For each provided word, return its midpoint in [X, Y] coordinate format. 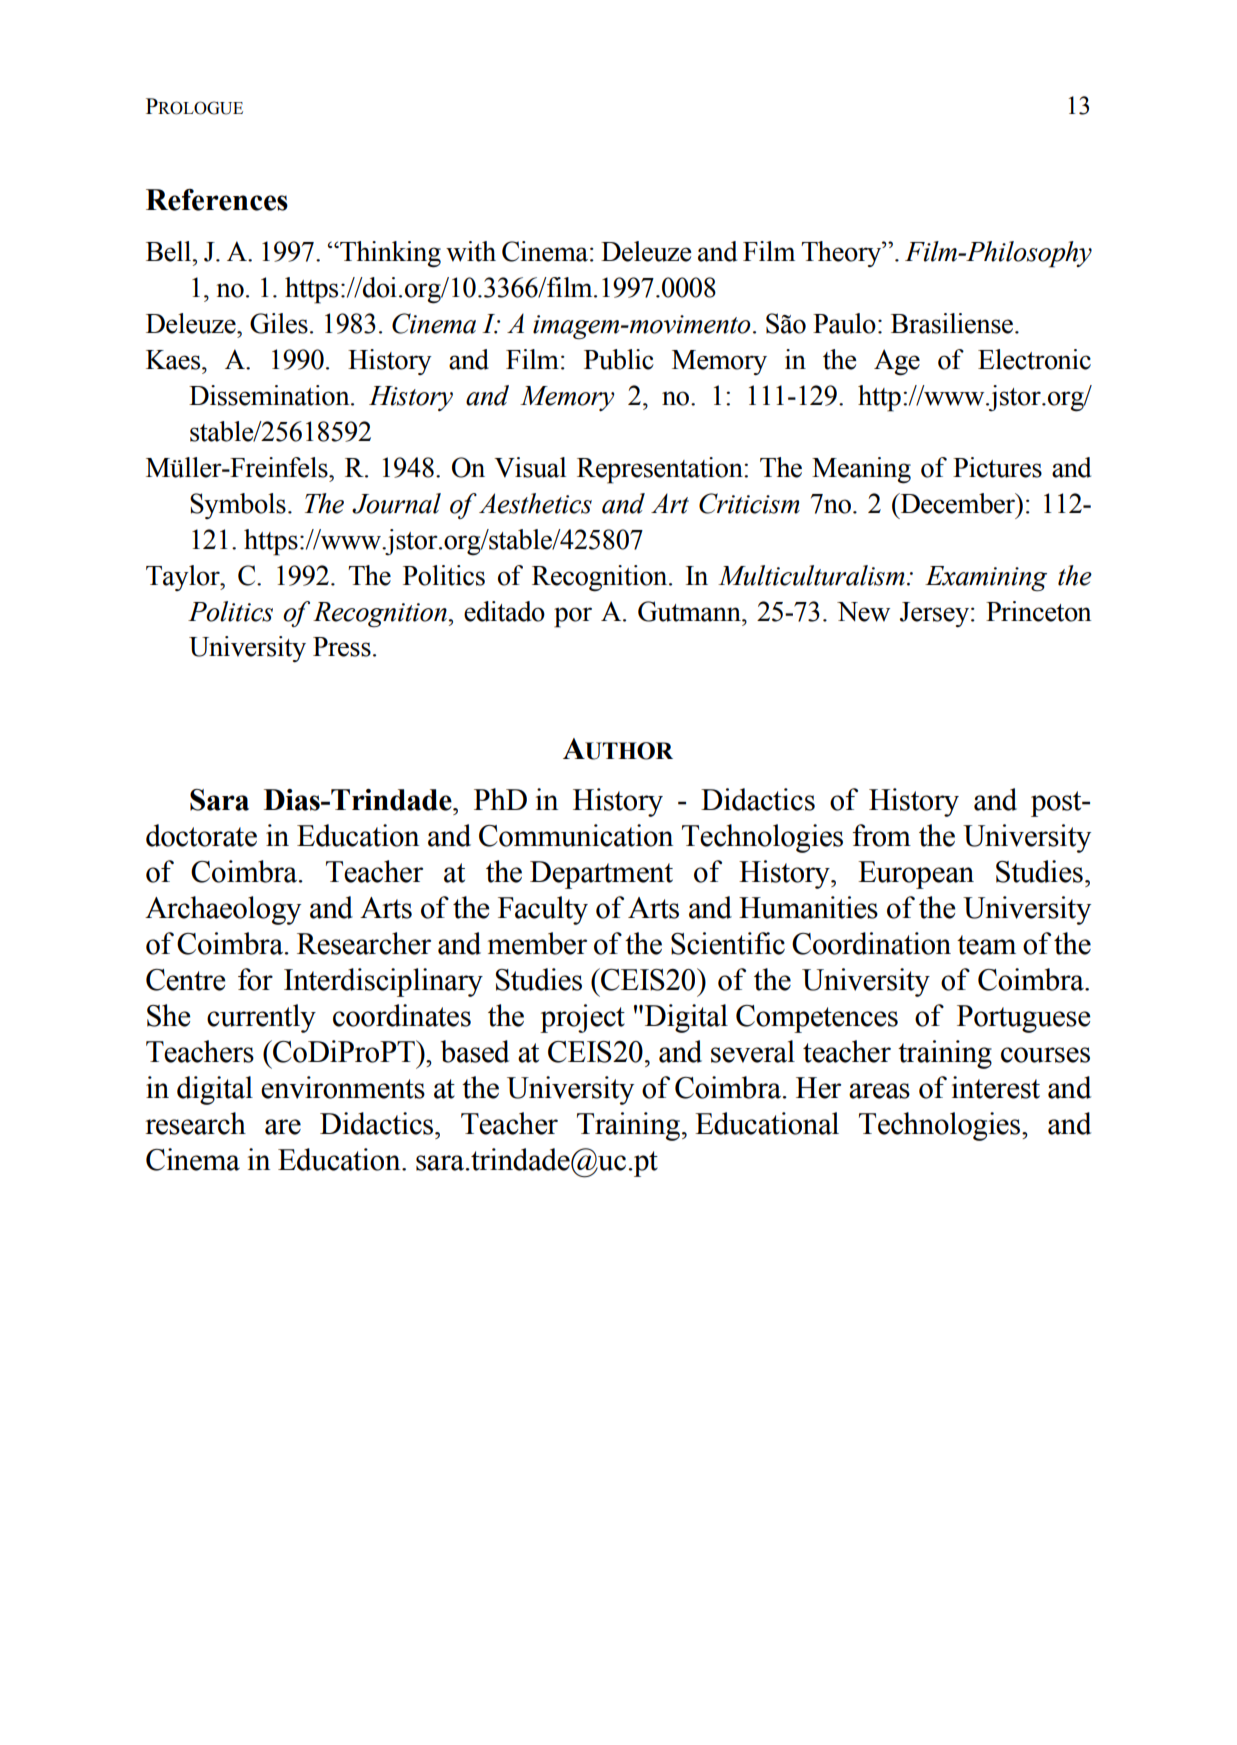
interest [996, 1087]
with [471, 251]
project [582, 1018]
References [217, 200]
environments [343, 1087]
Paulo [844, 323]
